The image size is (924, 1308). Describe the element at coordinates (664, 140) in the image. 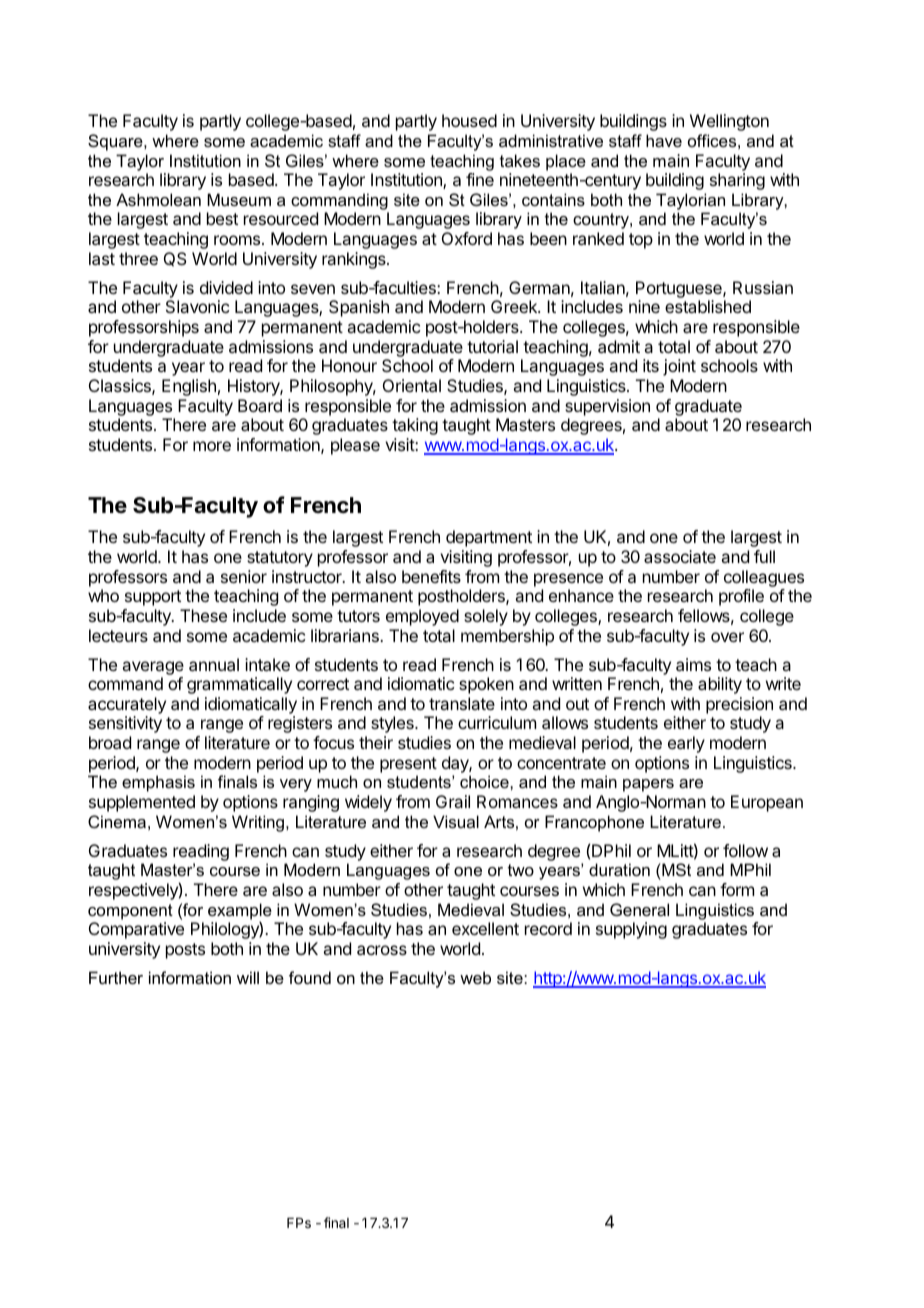

I see `have` at that location.
